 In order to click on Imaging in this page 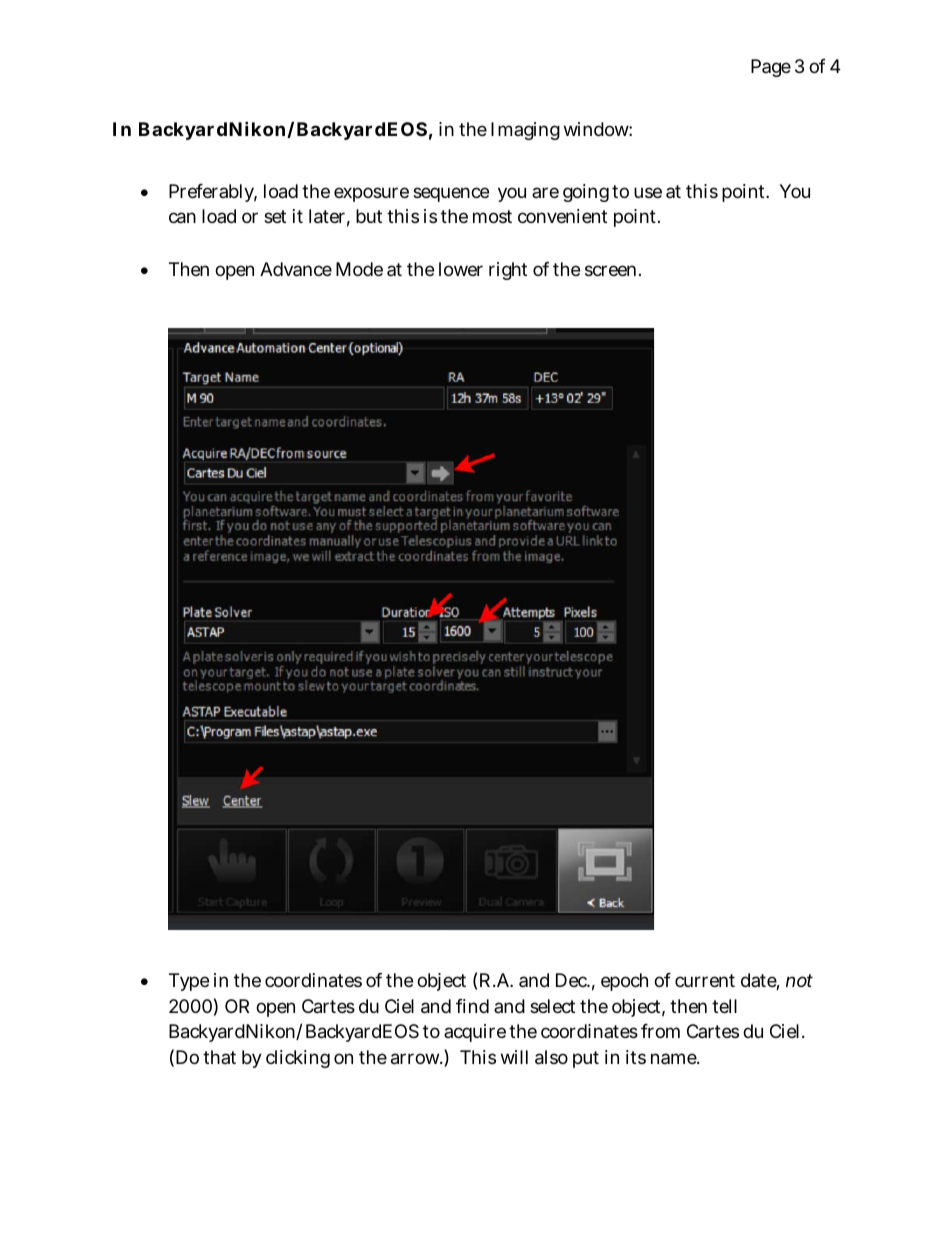, I will do `click(525, 131)`.
